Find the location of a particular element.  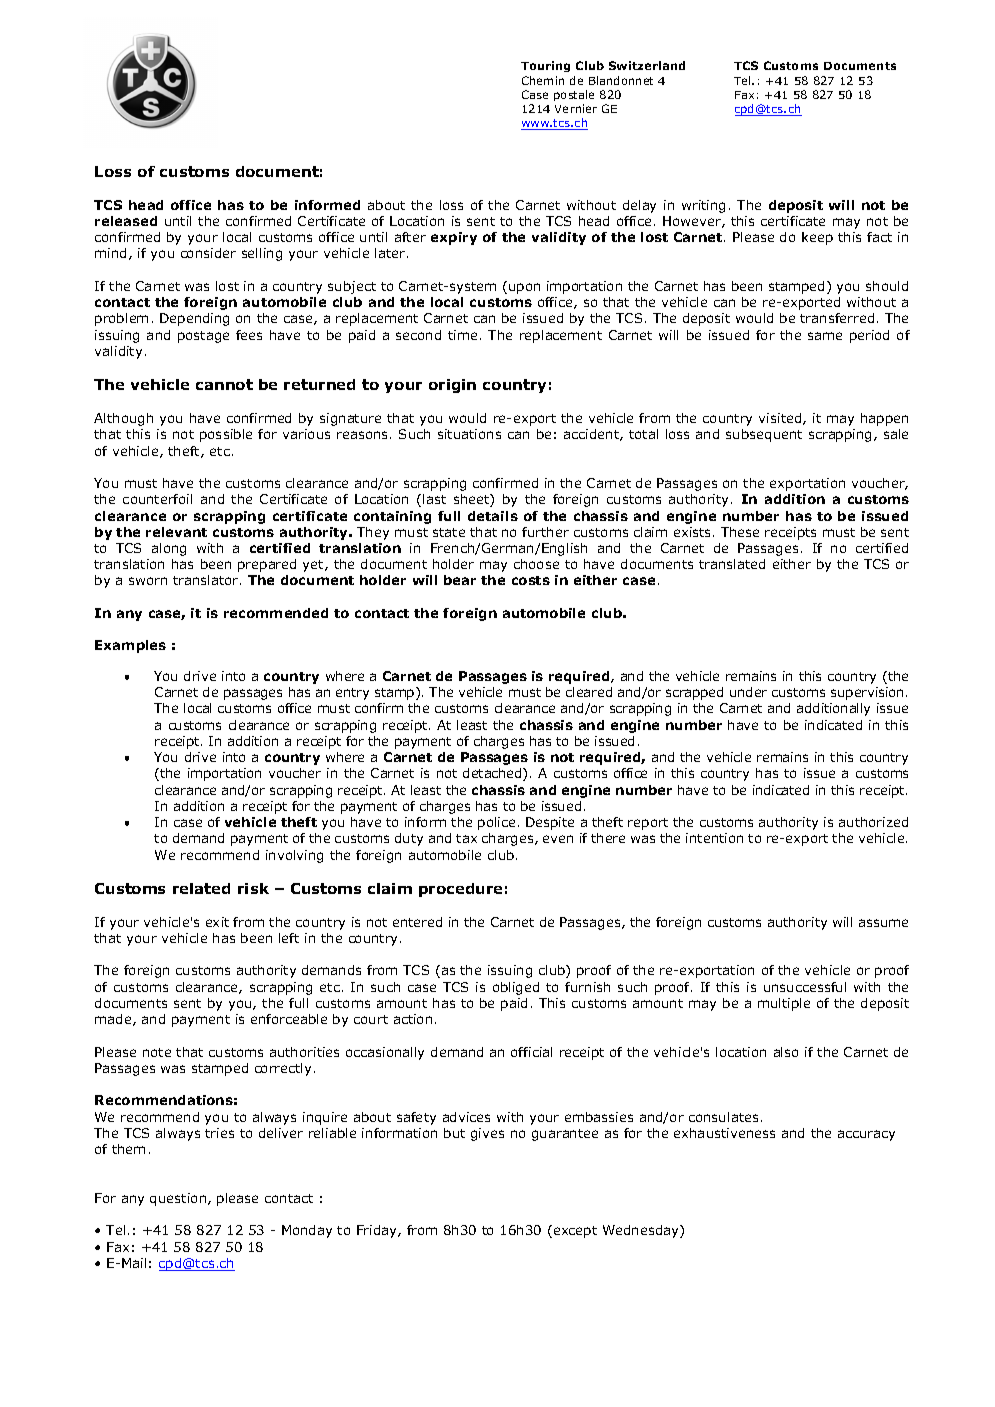

situations is located at coordinates (469, 434).
